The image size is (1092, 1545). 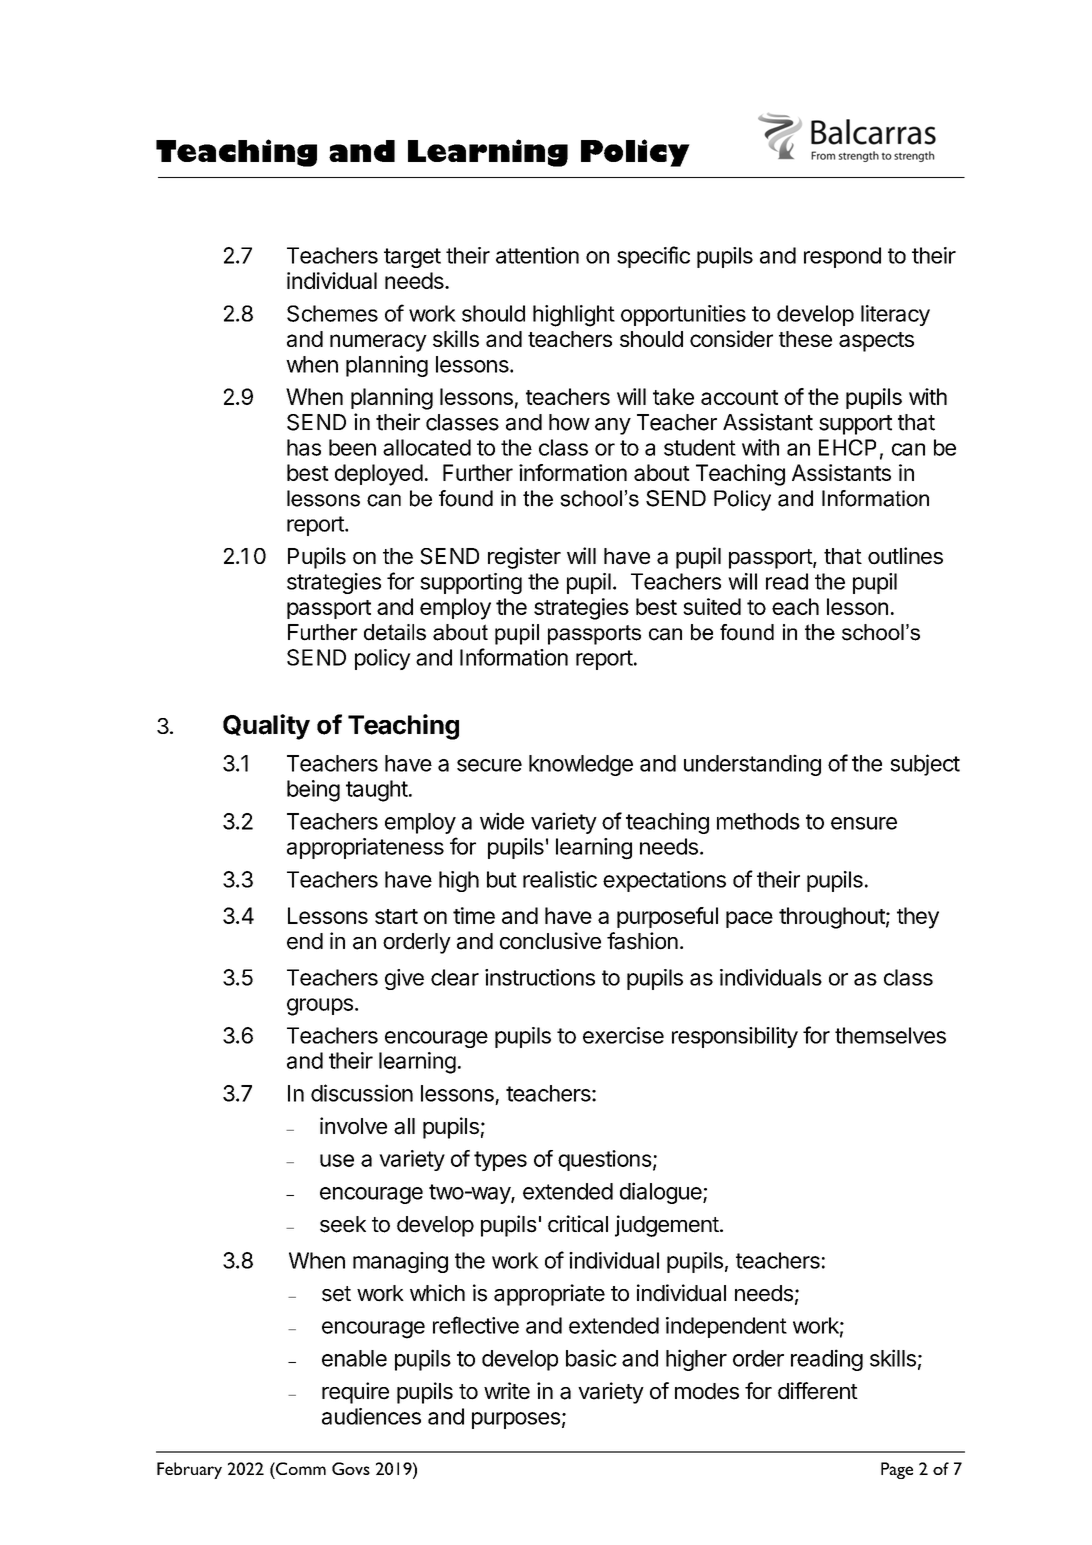 I want to click on respond, so click(x=842, y=257).
